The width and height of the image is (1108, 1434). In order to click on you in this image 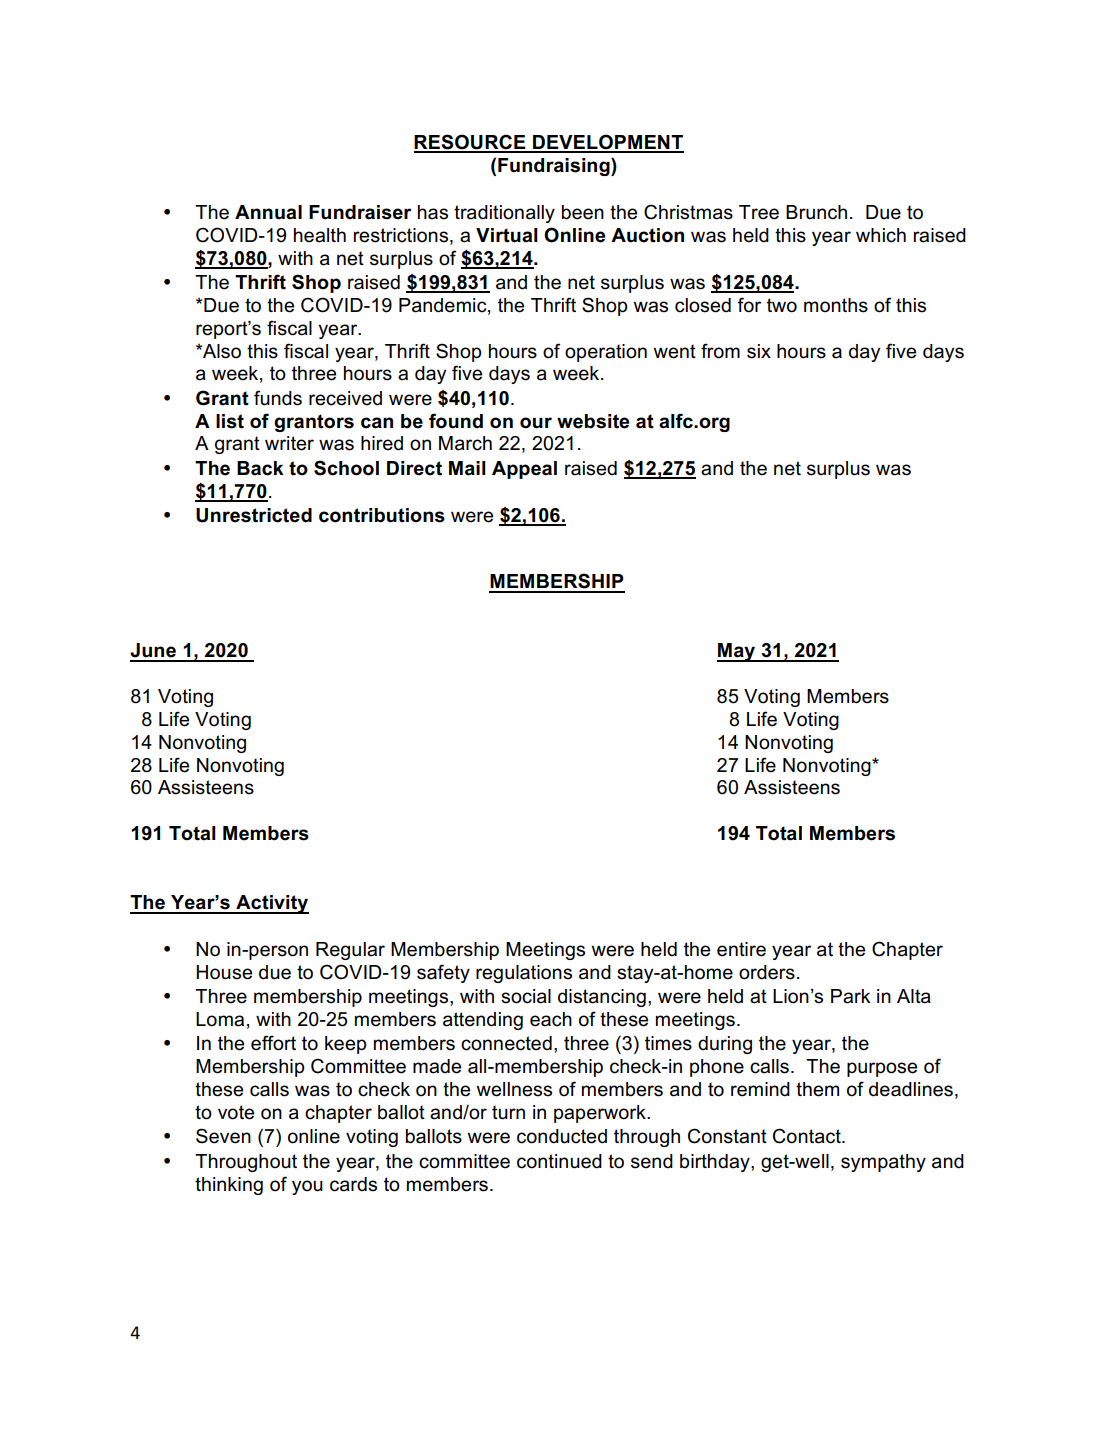, I will do `click(307, 1187)`.
